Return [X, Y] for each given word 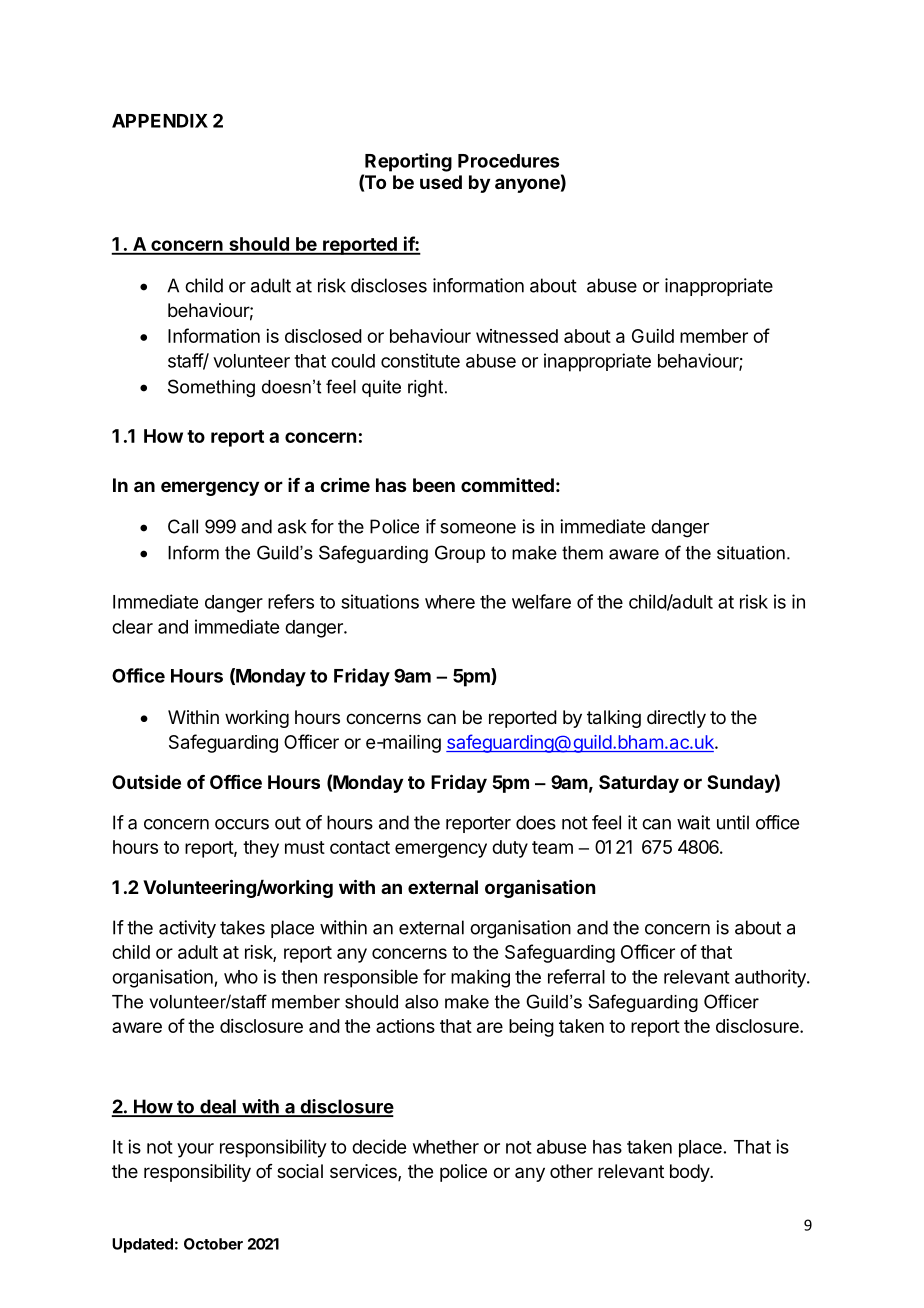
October [213, 1244]
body [690, 1173]
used [441, 182]
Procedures [508, 161]
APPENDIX [160, 121]
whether [446, 1147]
